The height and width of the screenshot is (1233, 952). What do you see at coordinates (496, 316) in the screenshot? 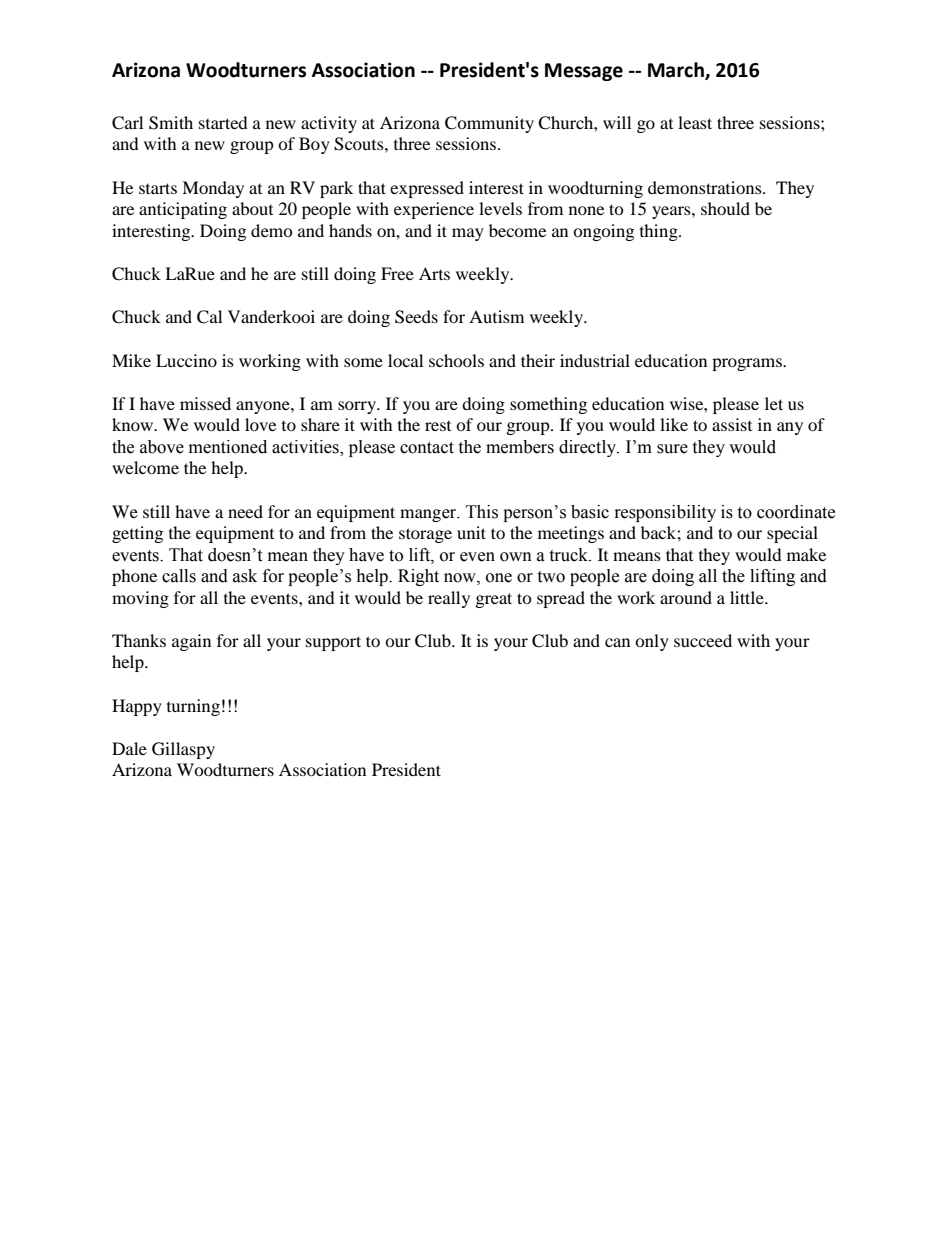
I see `Autism` at bounding box center [496, 316].
